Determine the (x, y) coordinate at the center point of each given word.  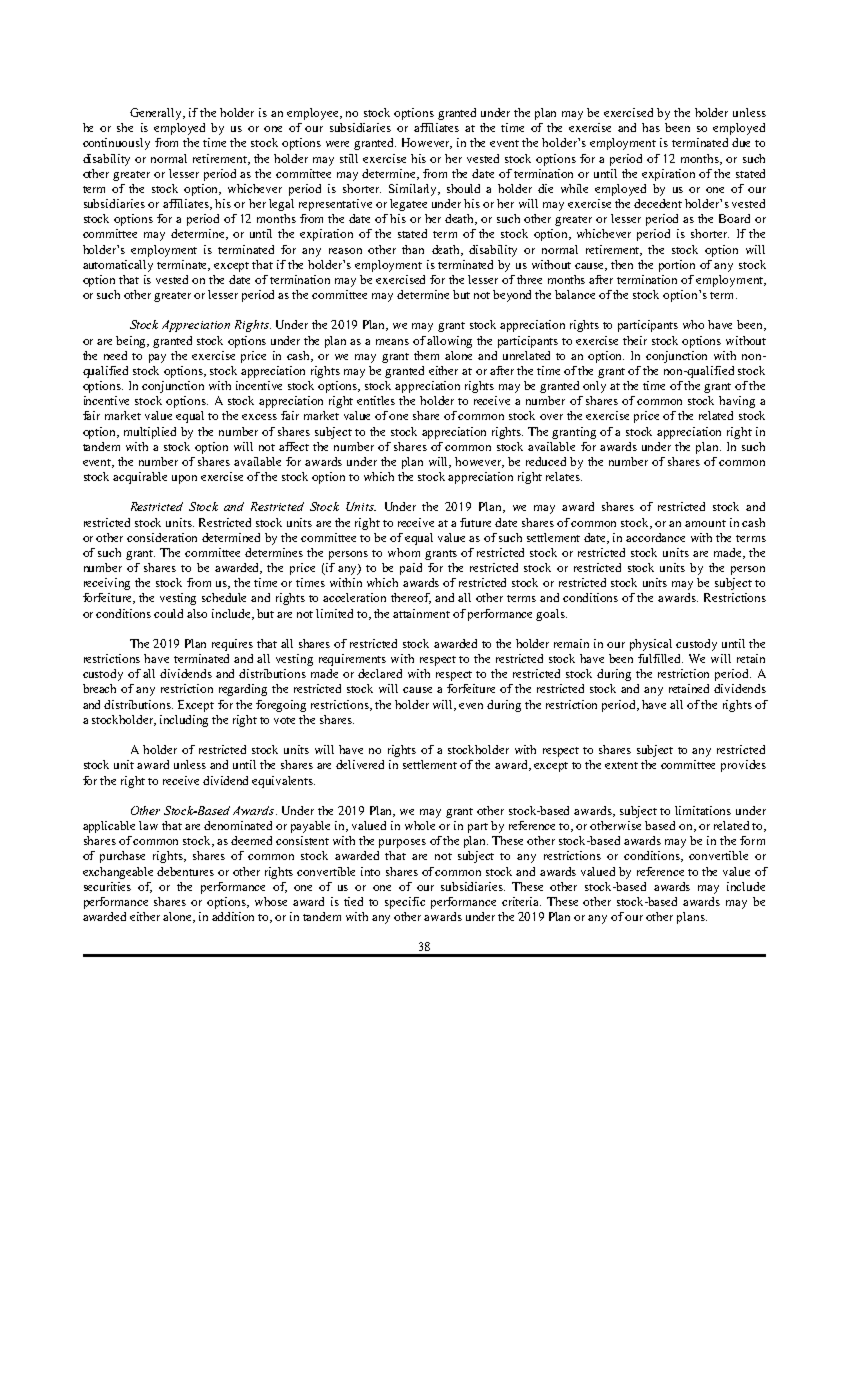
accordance (655, 537)
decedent (658, 203)
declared (380, 673)
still (349, 158)
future (475, 522)
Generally (157, 114)
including (184, 721)
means (392, 342)
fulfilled (660, 658)
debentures (185, 871)
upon (184, 479)
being (132, 342)
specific (405, 903)
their (635, 340)
